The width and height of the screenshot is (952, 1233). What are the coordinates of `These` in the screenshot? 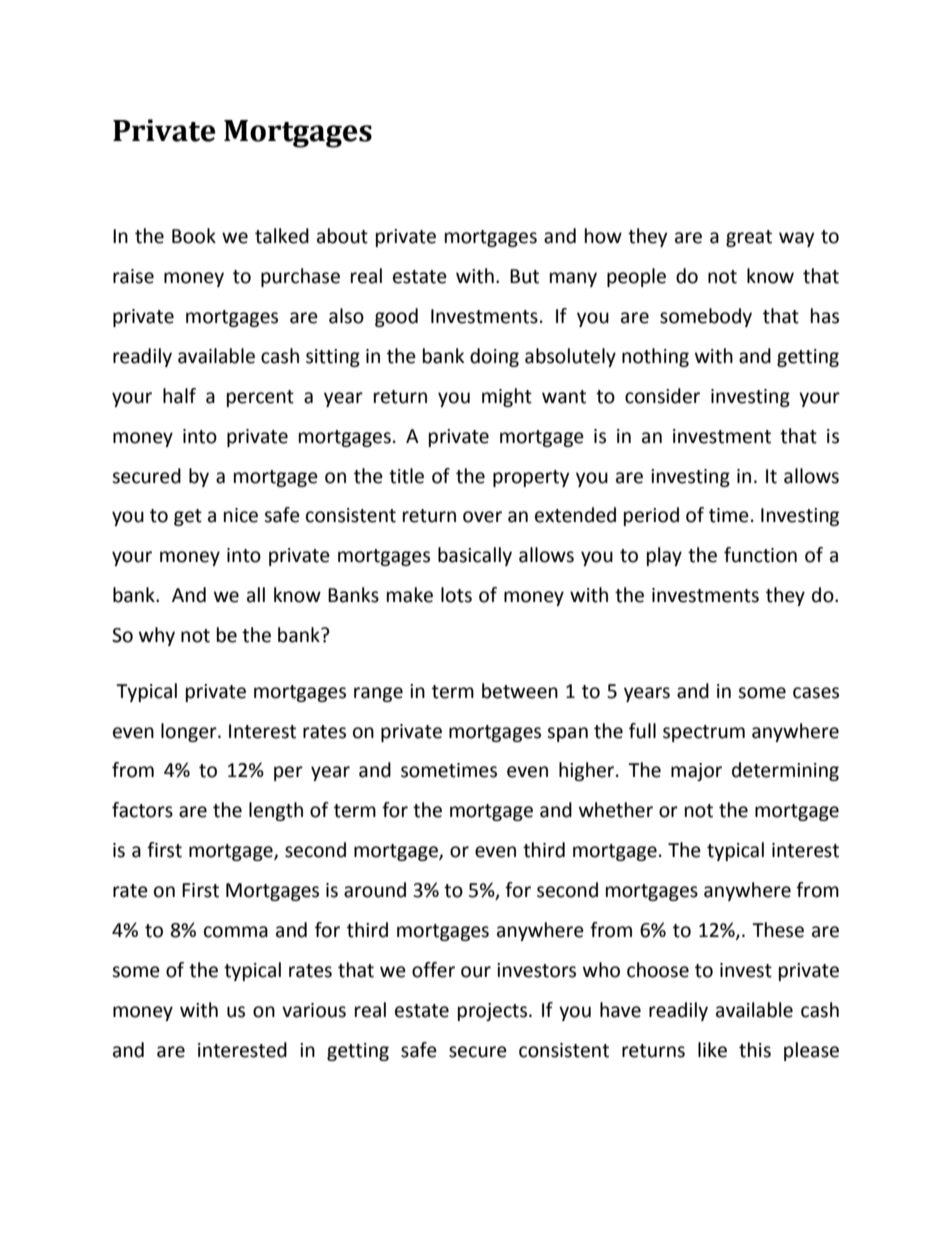 It's located at (778, 930).
